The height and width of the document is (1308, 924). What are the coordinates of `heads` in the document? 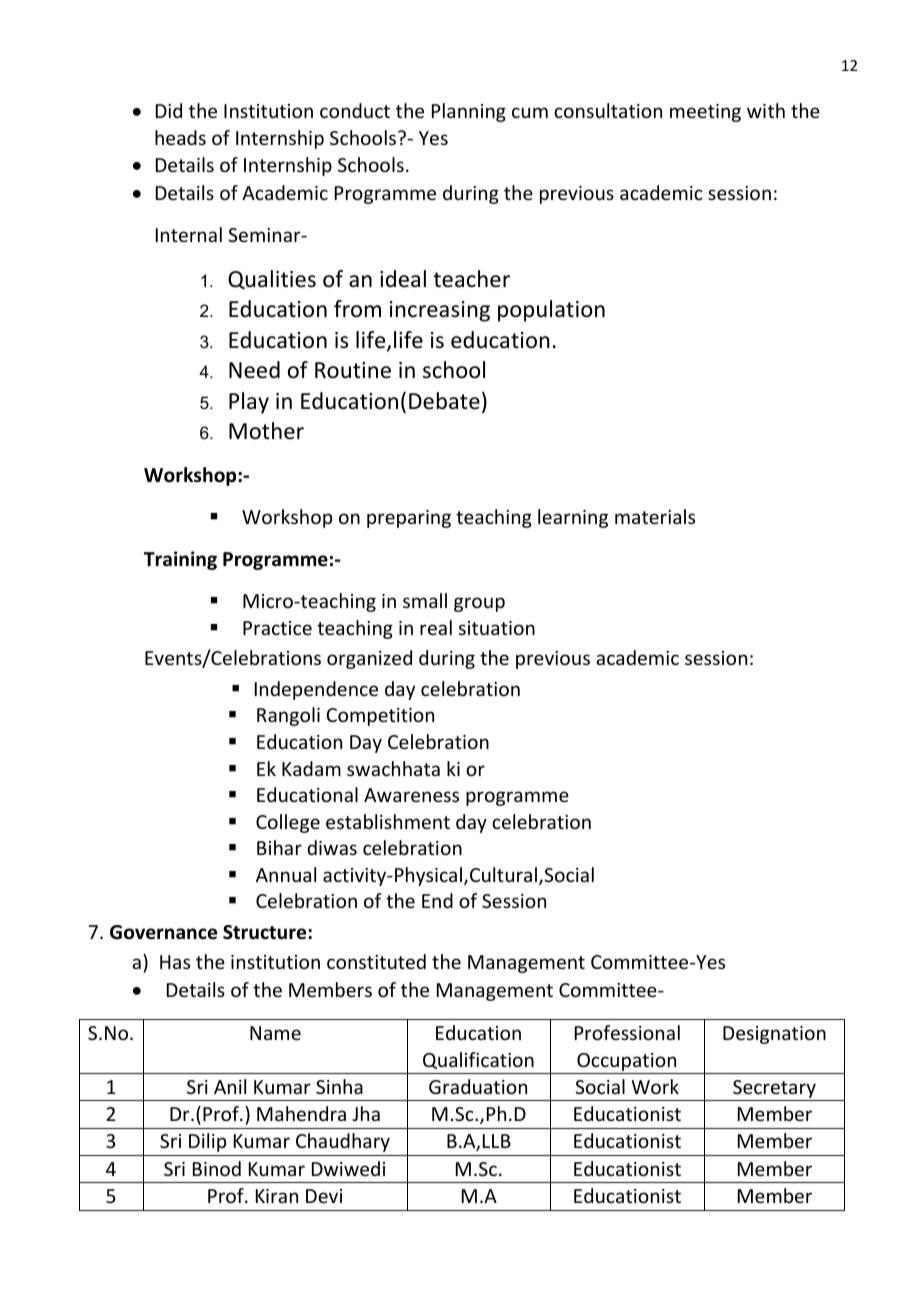 It's located at (180, 137).
